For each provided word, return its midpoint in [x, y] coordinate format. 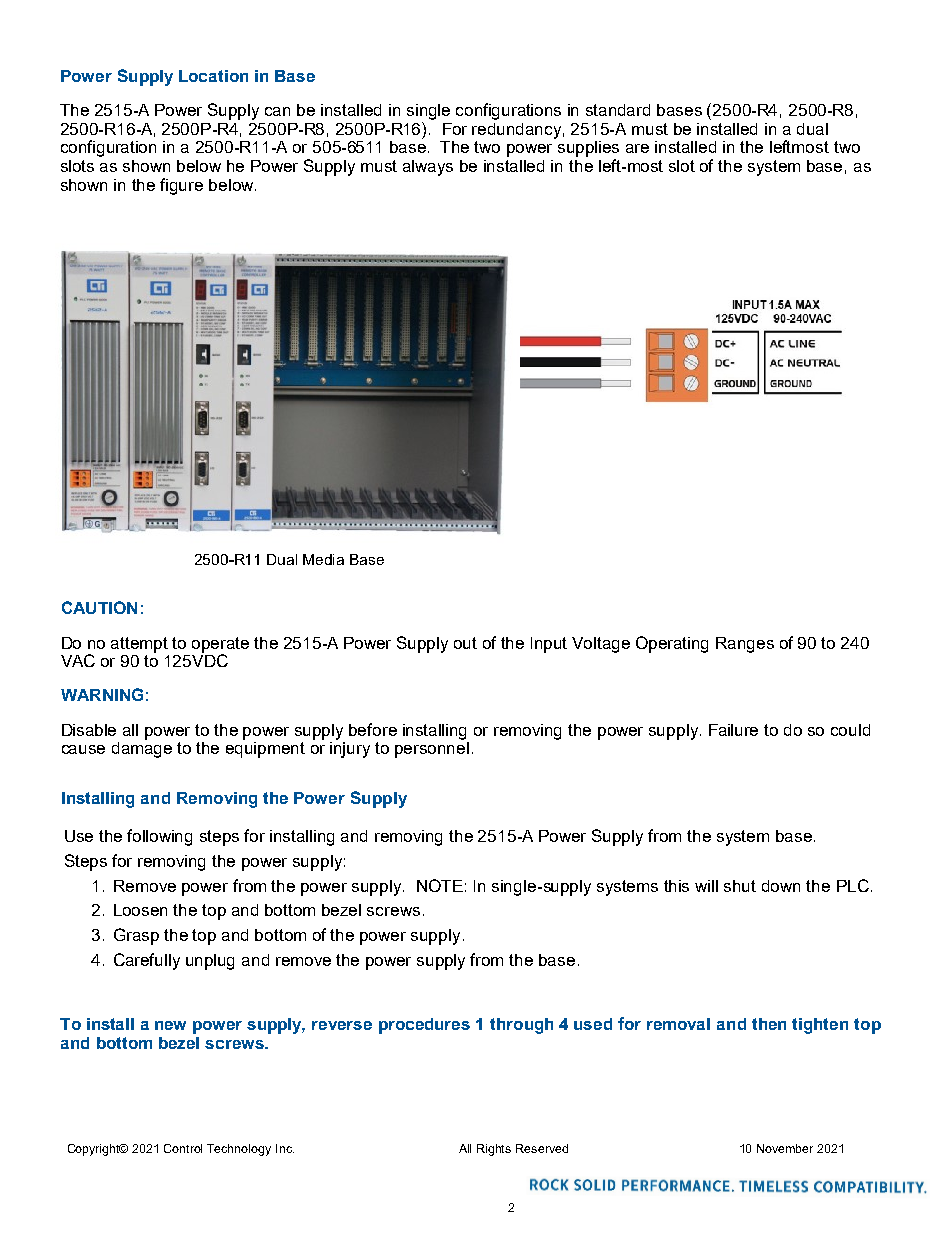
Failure [733, 730]
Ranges [745, 645]
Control [183, 1148]
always [428, 168]
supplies [588, 149]
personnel [432, 748]
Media [323, 559]
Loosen [140, 910]
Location [213, 76]
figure [181, 186]
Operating [672, 644]
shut [740, 886]
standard [618, 110]
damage [142, 748]
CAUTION [99, 607]
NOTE [440, 885]
